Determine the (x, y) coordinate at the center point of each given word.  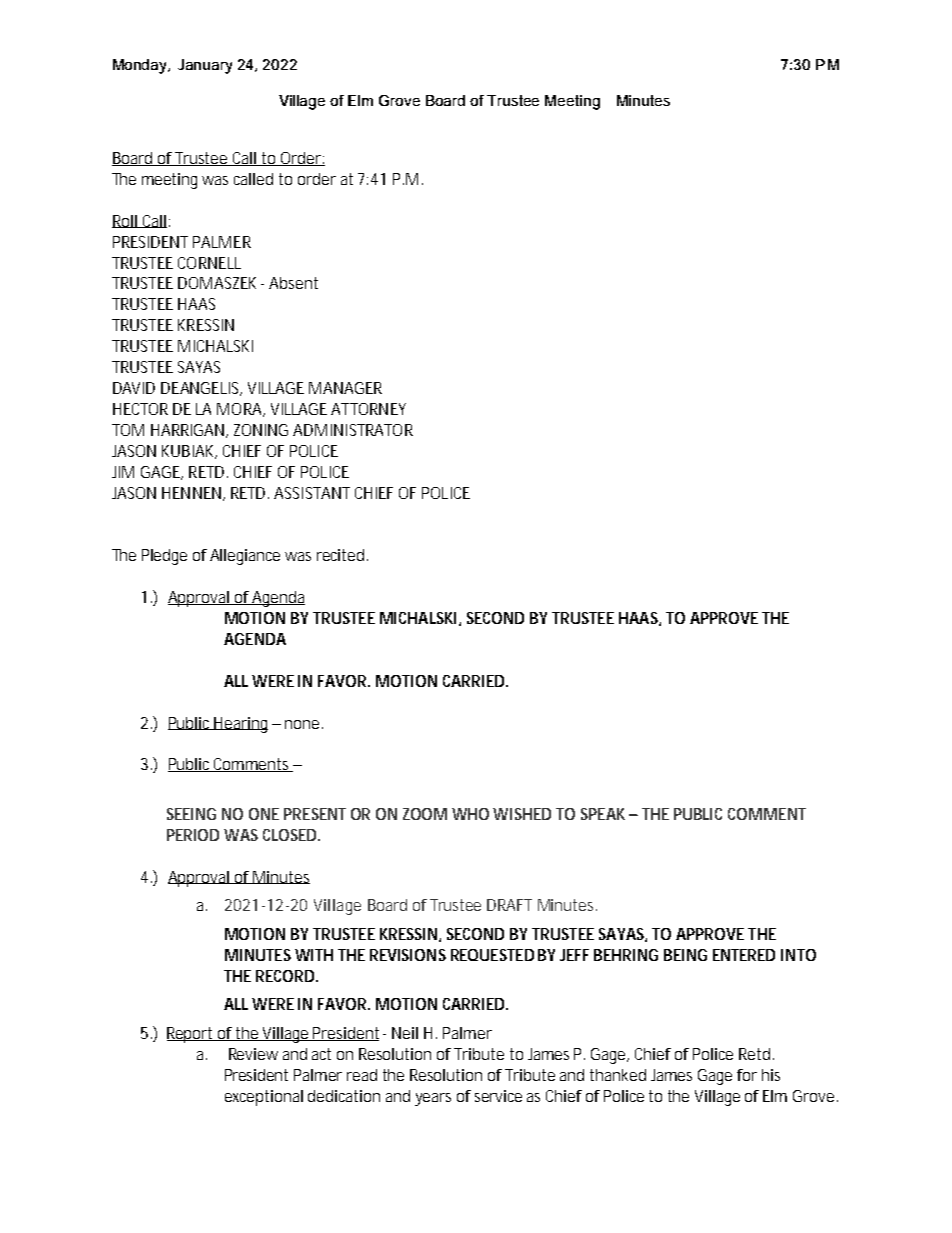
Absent (293, 283)
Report (192, 1035)
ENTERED (744, 955)
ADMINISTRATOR (353, 430)
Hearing (240, 725)
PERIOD (193, 835)
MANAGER (345, 388)
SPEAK (603, 814)
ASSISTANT (312, 493)
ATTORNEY (368, 409)
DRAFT (509, 905)
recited (342, 555)
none (304, 724)
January (205, 66)
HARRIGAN (189, 431)
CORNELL (209, 263)
